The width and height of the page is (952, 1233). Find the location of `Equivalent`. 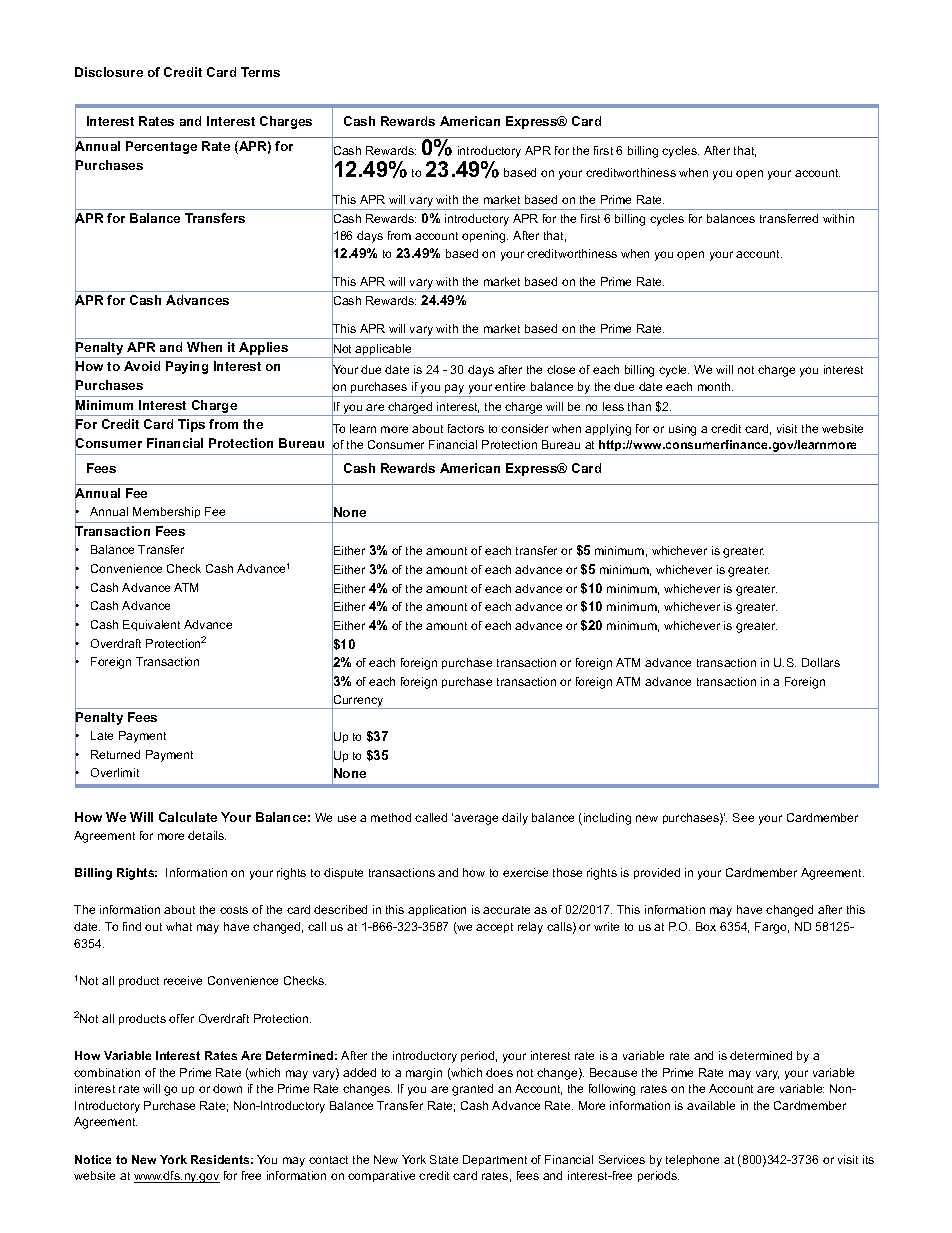

Equivalent is located at coordinates (151, 625).
